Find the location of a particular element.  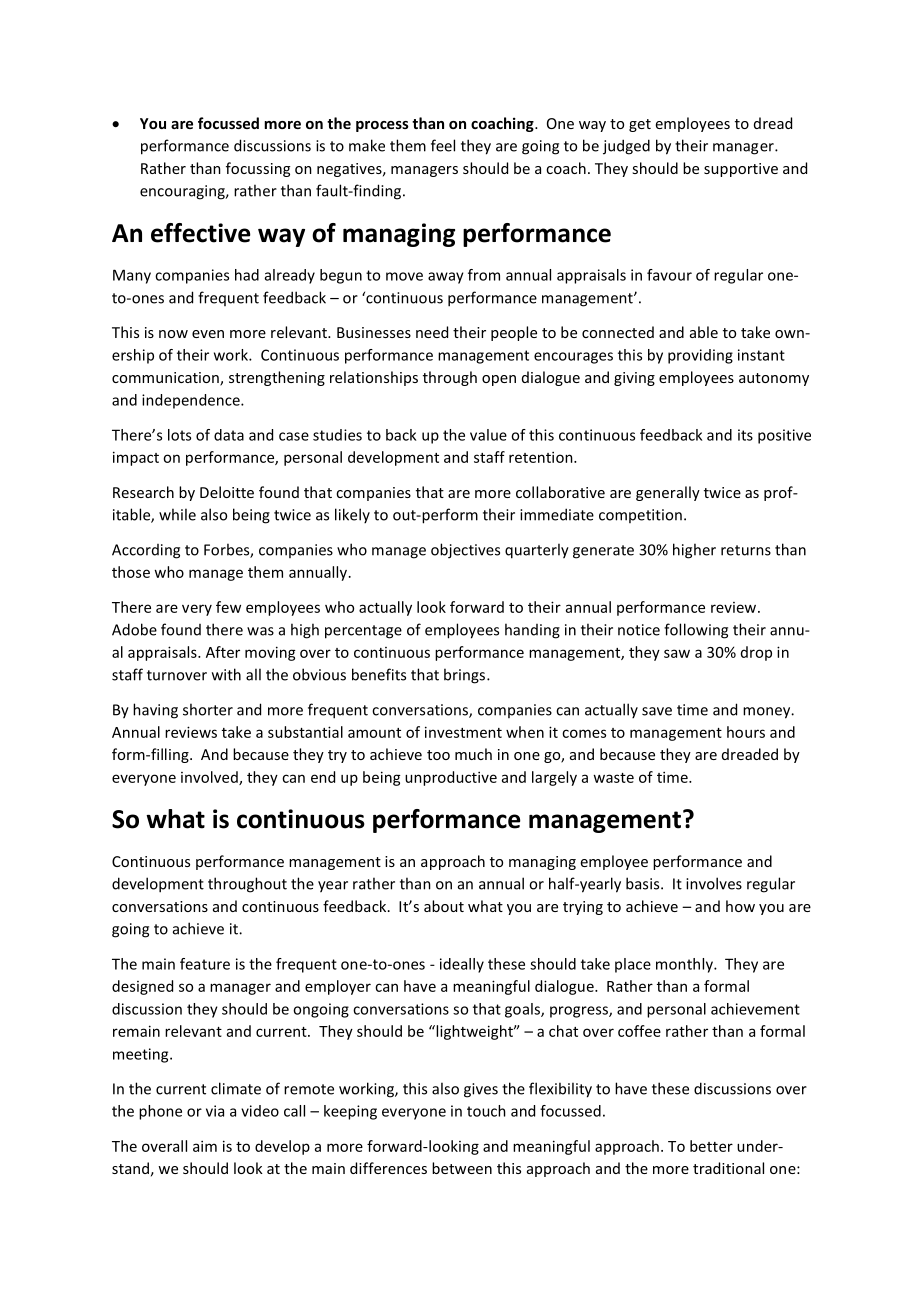

focussing is located at coordinates (258, 169).
